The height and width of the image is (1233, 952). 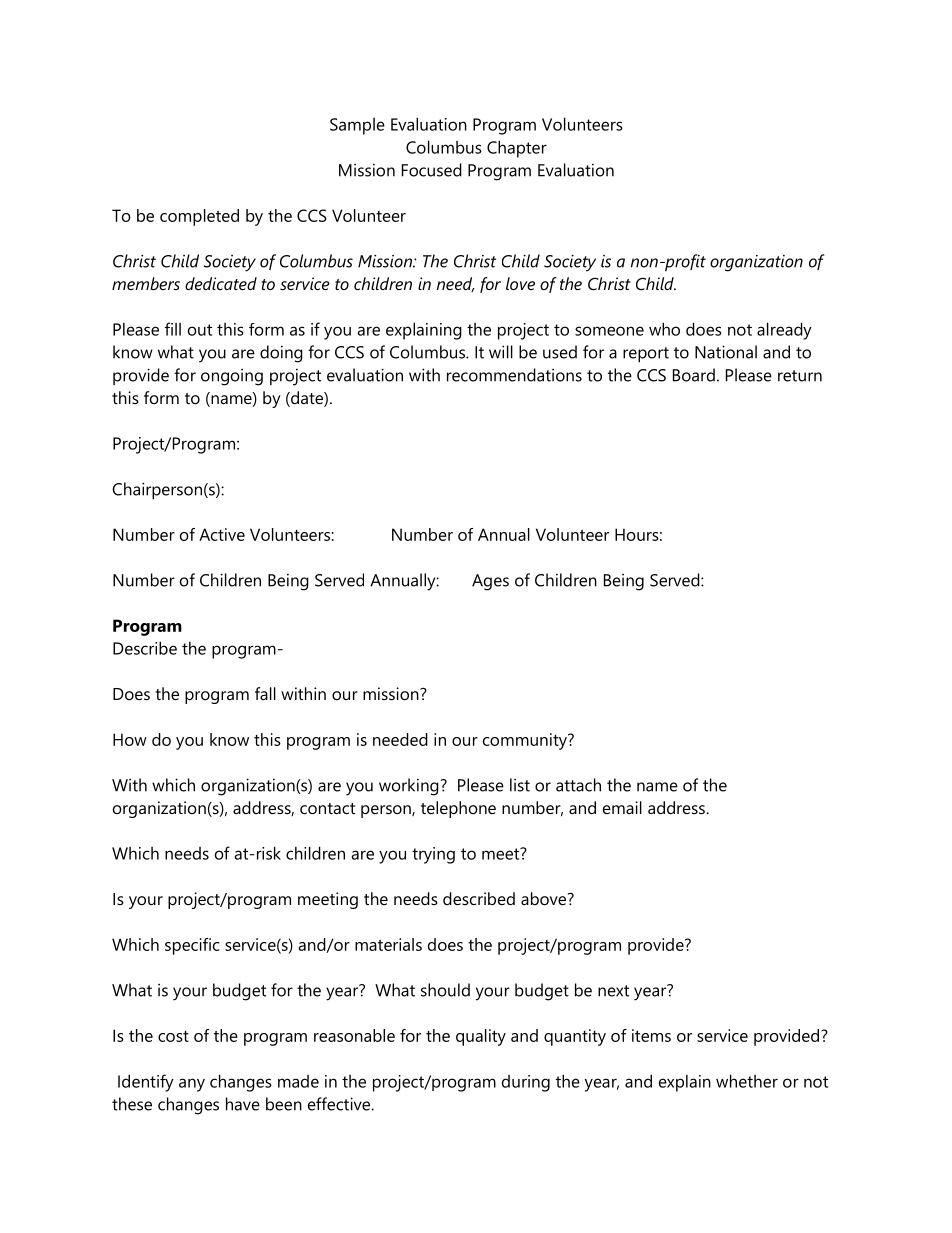 I want to click on National, so click(x=726, y=352).
